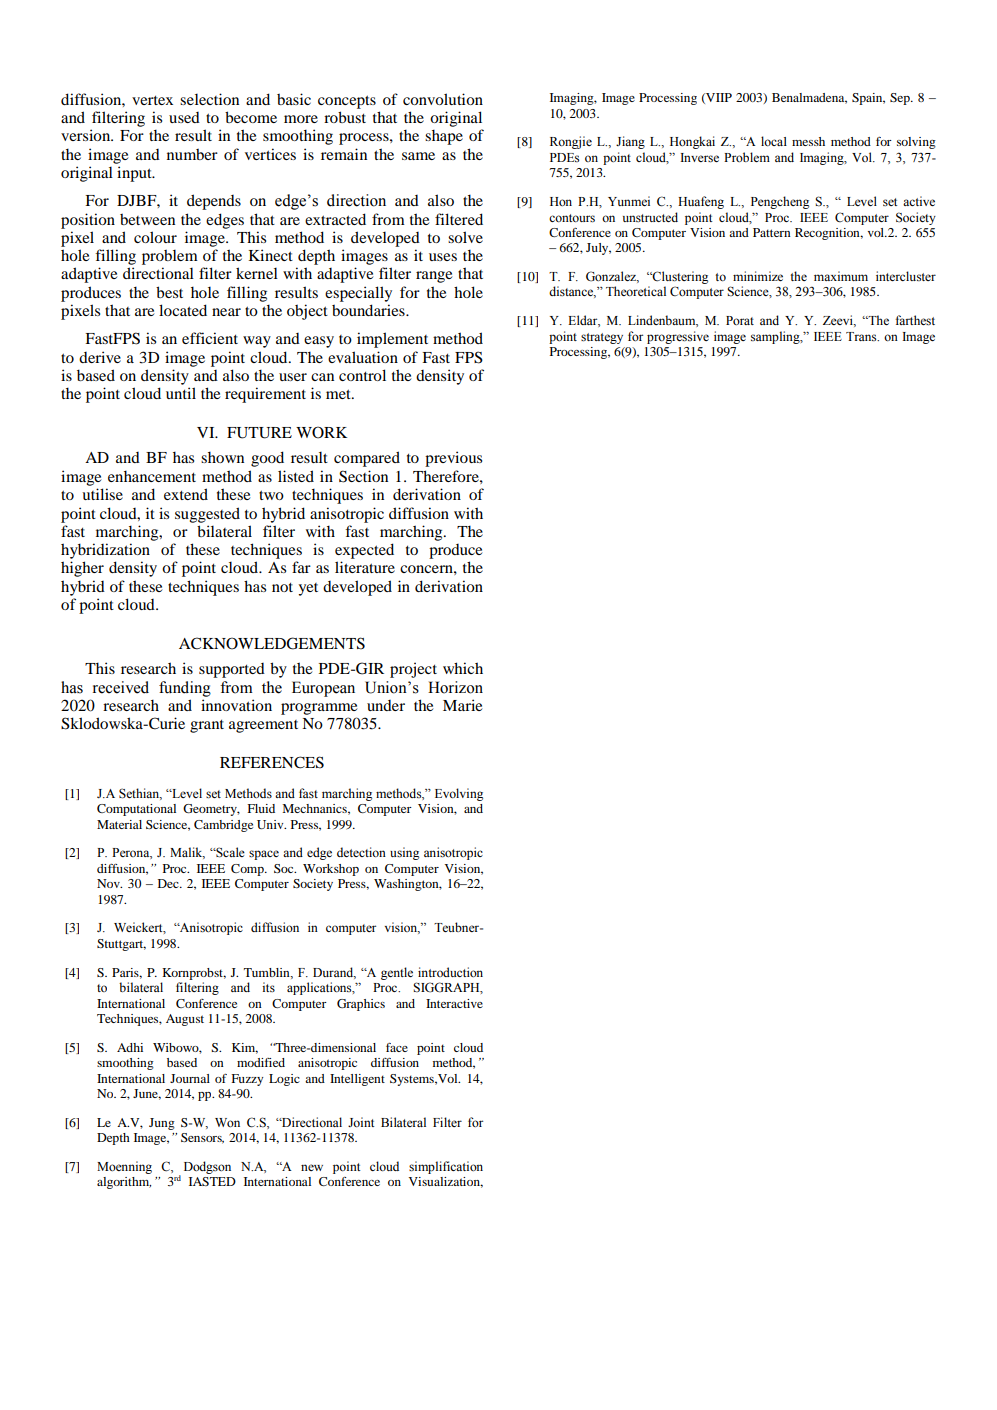 This screenshot has height=1410, width=997. What do you see at coordinates (184, 117) in the screenshot?
I see `used` at bounding box center [184, 117].
